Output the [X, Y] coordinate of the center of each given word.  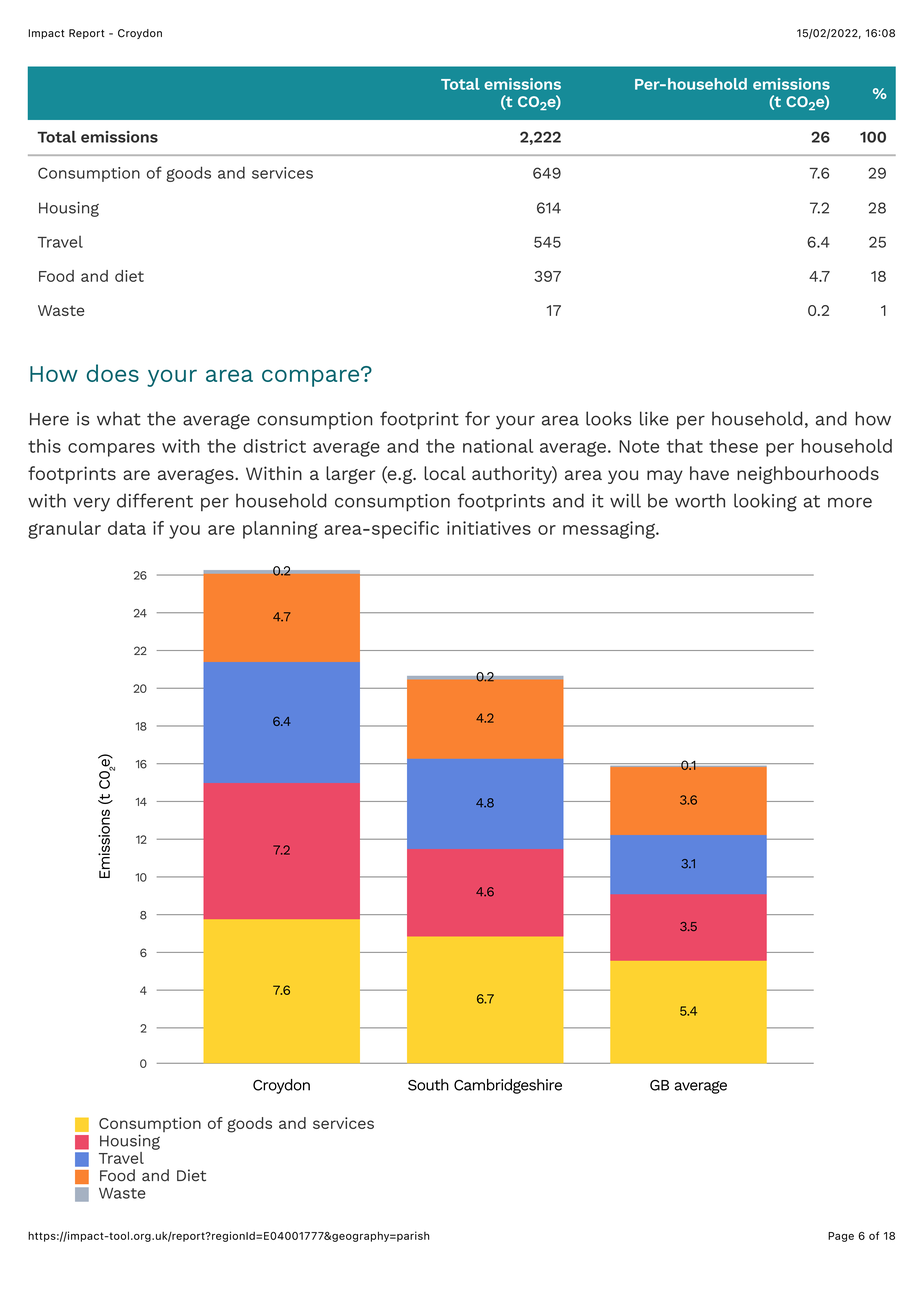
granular [64, 530]
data [127, 528]
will [625, 500]
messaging [610, 530]
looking [765, 502]
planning [280, 530]
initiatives [489, 528]
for [477, 418]
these [733, 446]
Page [841, 1237]
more [850, 503]
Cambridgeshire [508, 1086]
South [428, 1085]
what [119, 418]
